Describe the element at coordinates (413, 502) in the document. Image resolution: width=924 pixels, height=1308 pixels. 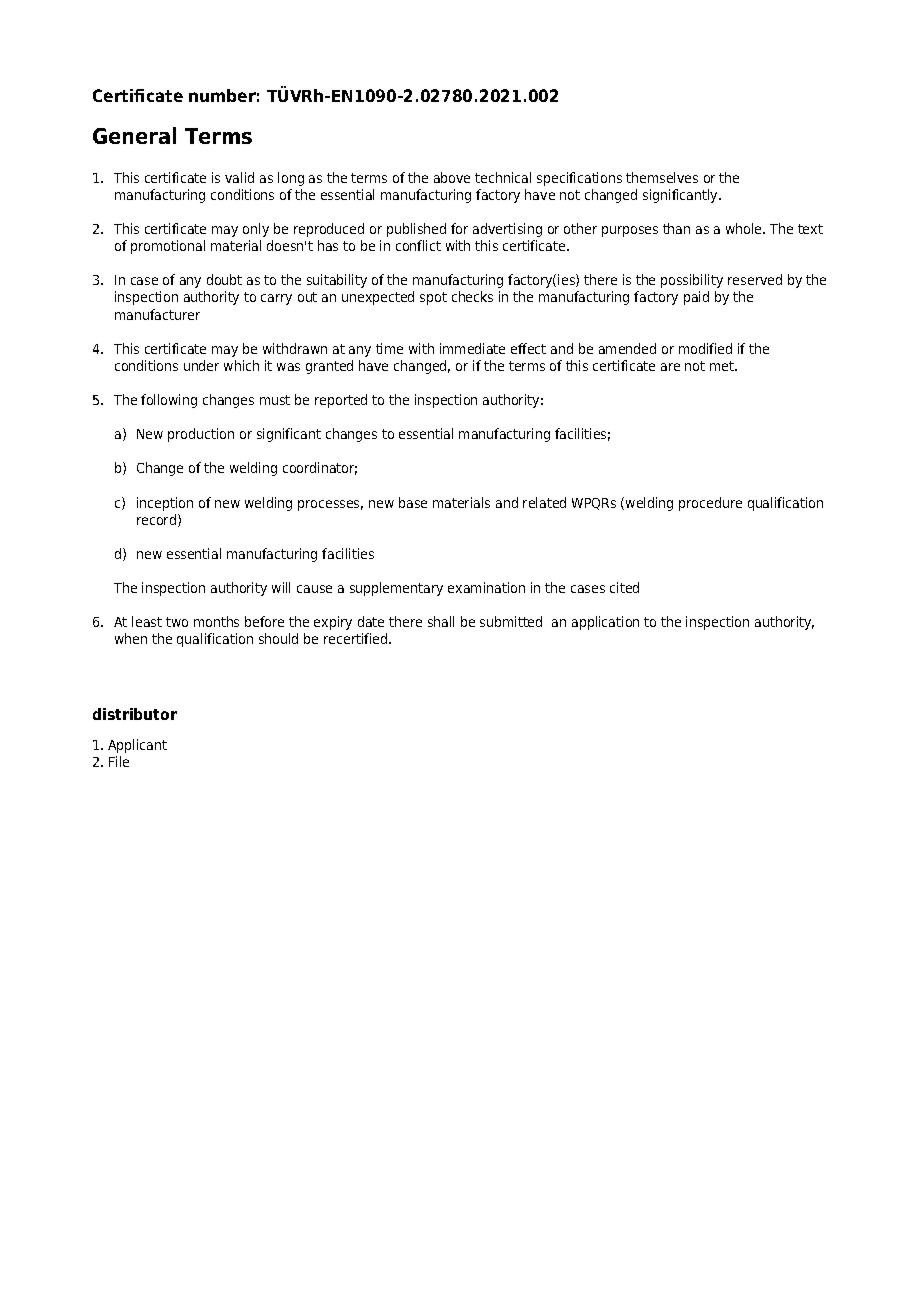
I see `base` at that location.
